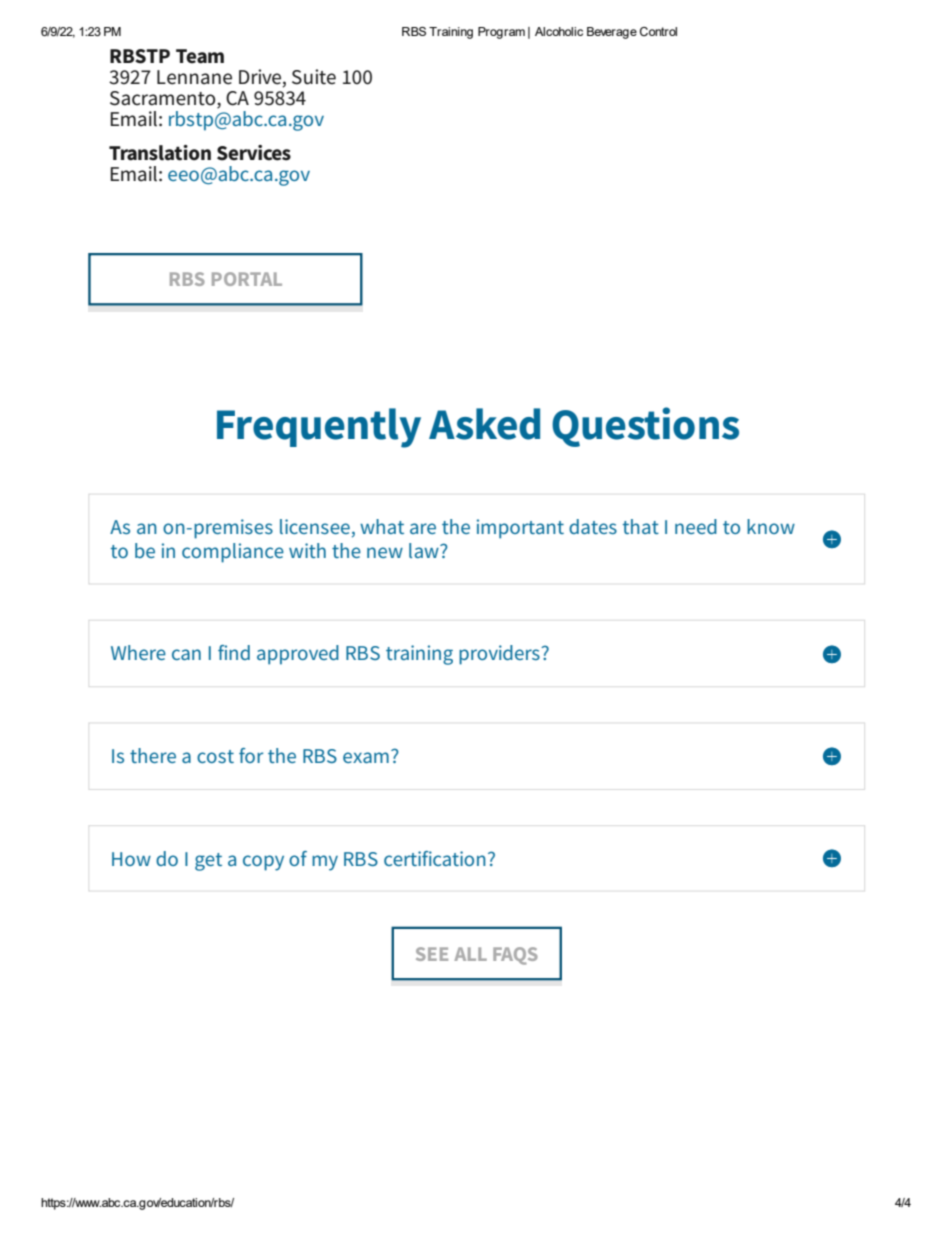 Image resolution: width=952 pixels, height=1233 pixels. Describe the element at coordinates (515, 956) in the document. I see `FAQS` at that location.
